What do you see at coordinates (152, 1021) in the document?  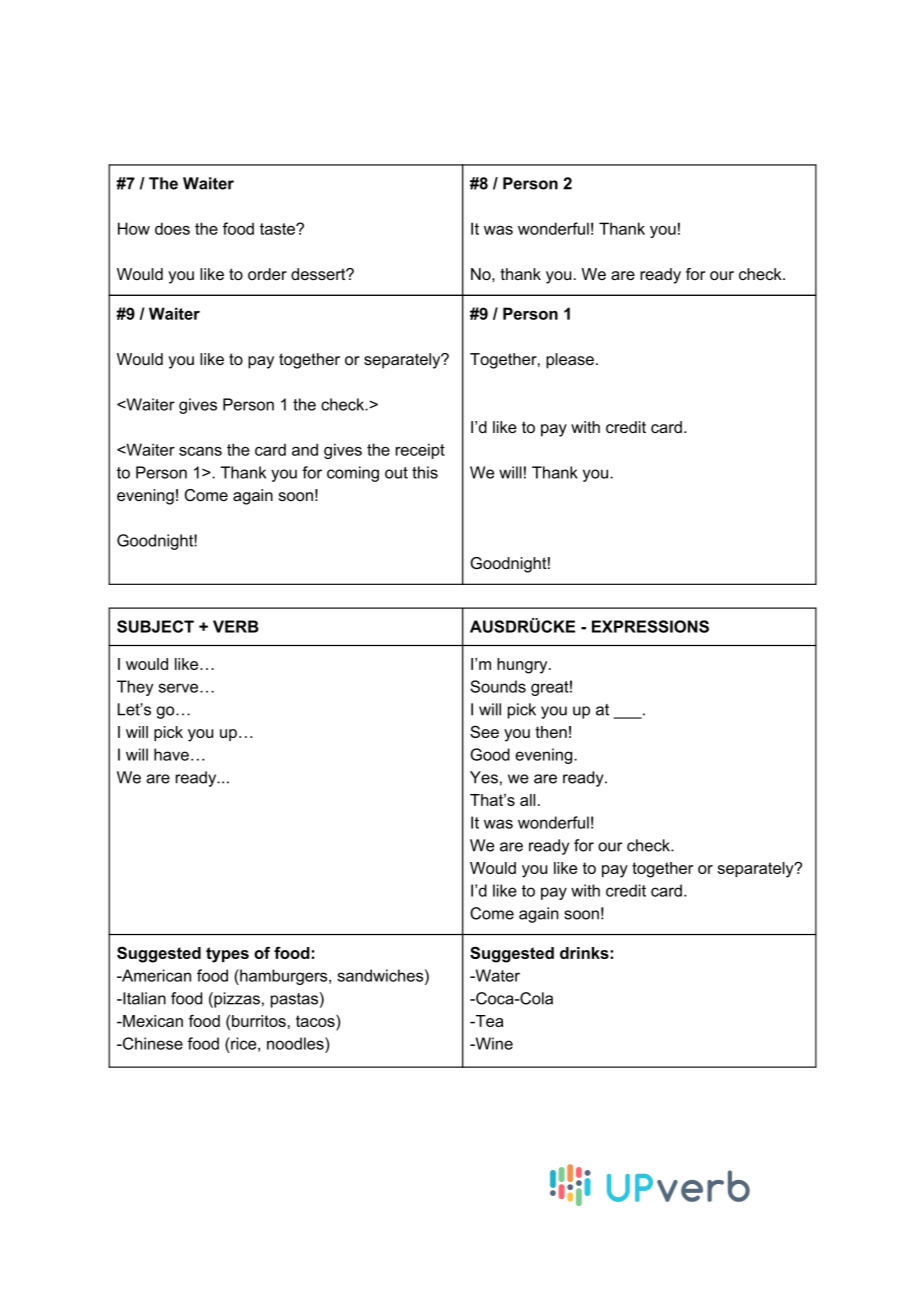 I see `Mexican` at bounding box center [152, 1021].
